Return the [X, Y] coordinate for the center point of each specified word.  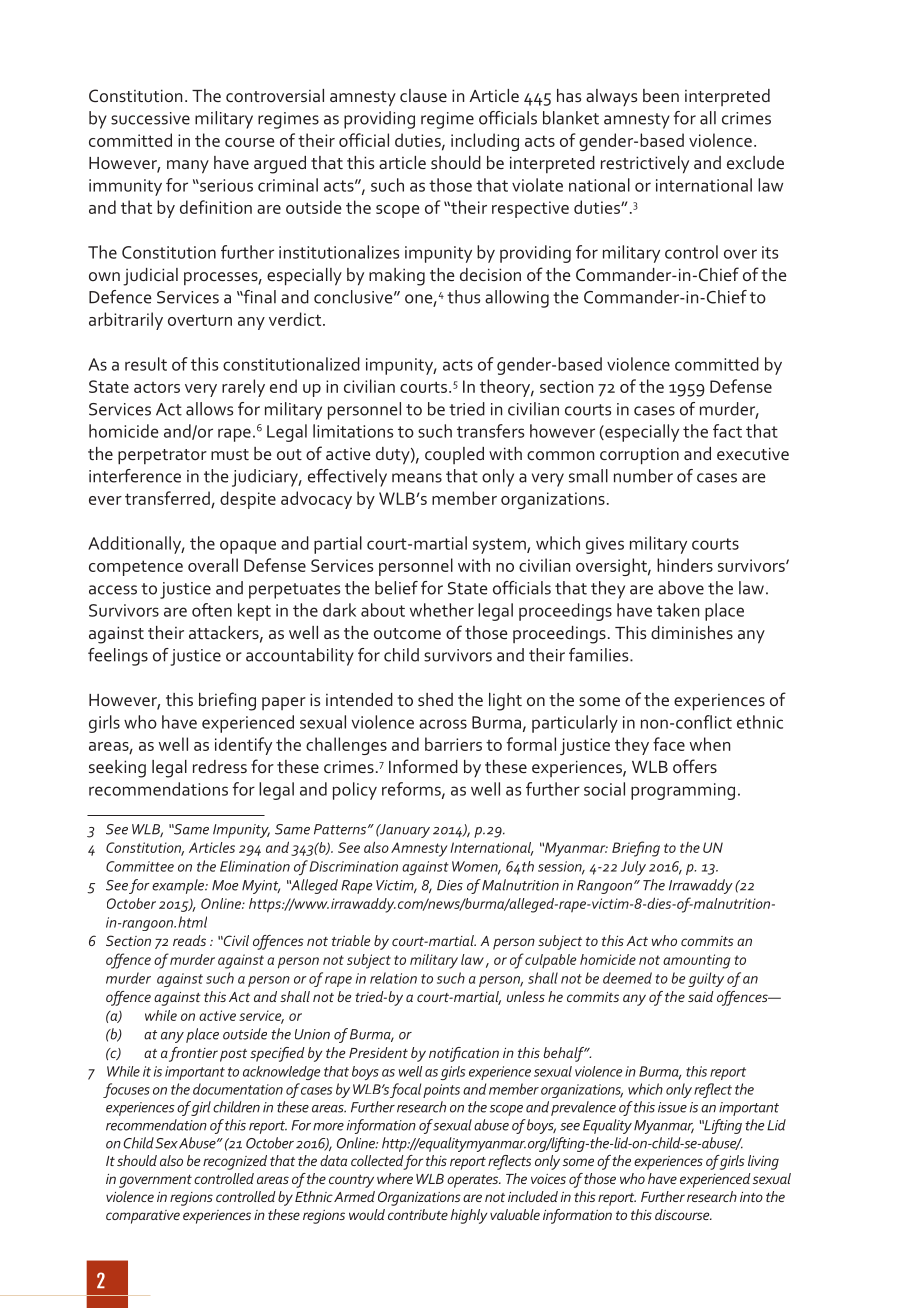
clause [423, 95]
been [661, 95]
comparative [143, 1217]
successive [150, 118]
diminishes [692, 632]
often [212, 610]
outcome [407, 633]
